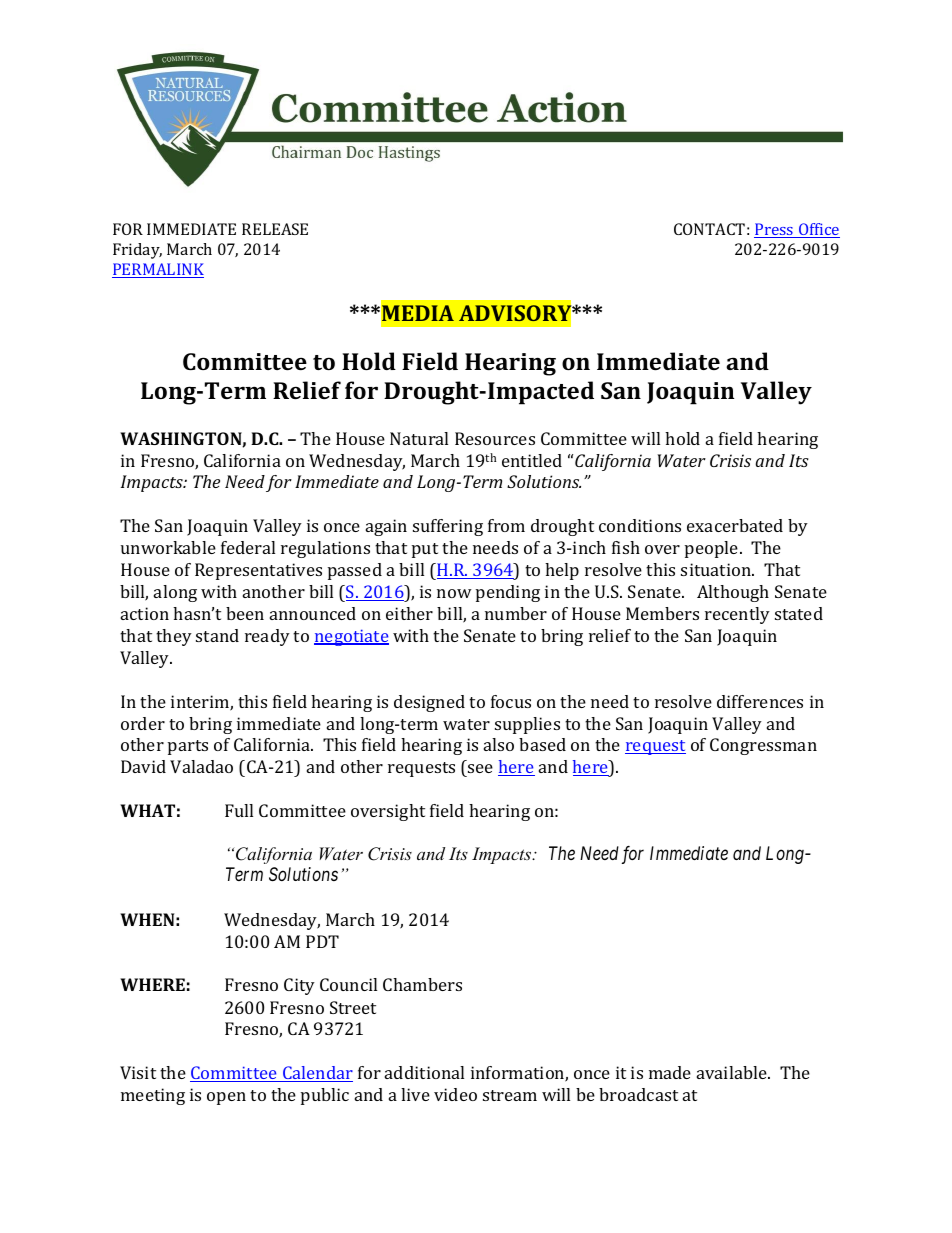 The height and width of the screenshot is (1233, 952). What do you see at coordinates (499, 744) in the screenshot?
I see `also` at bounding box center [499, 744].
